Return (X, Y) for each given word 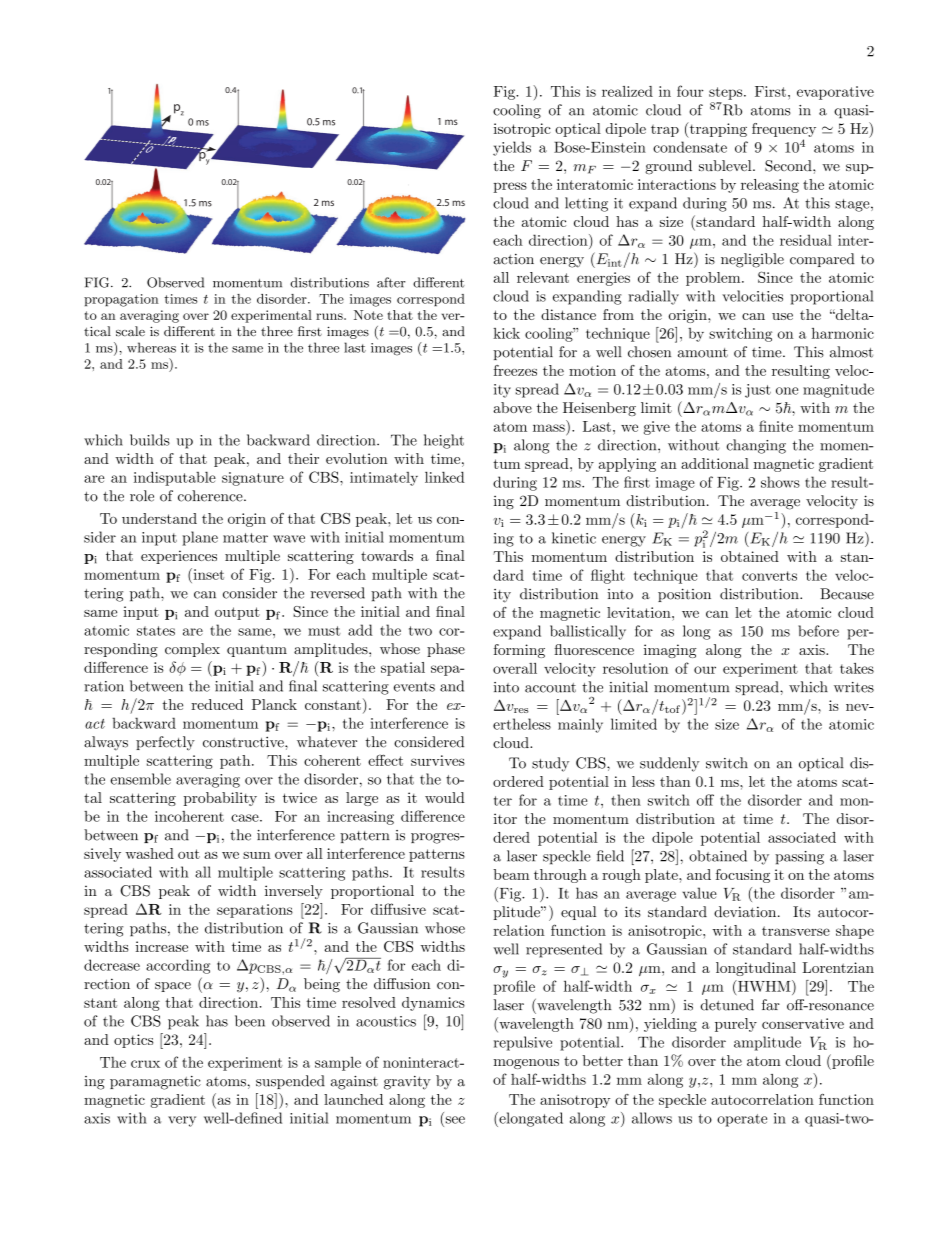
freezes (515, 370)
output (237, 613)
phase (446, 650)
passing (799, 858)
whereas (151, 347)
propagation (121, 300)
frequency (784, 130)
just (758, 391)
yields (512, 148)
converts (769, 576)
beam (511, 874)
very (182, 1121)
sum (257, 855)
